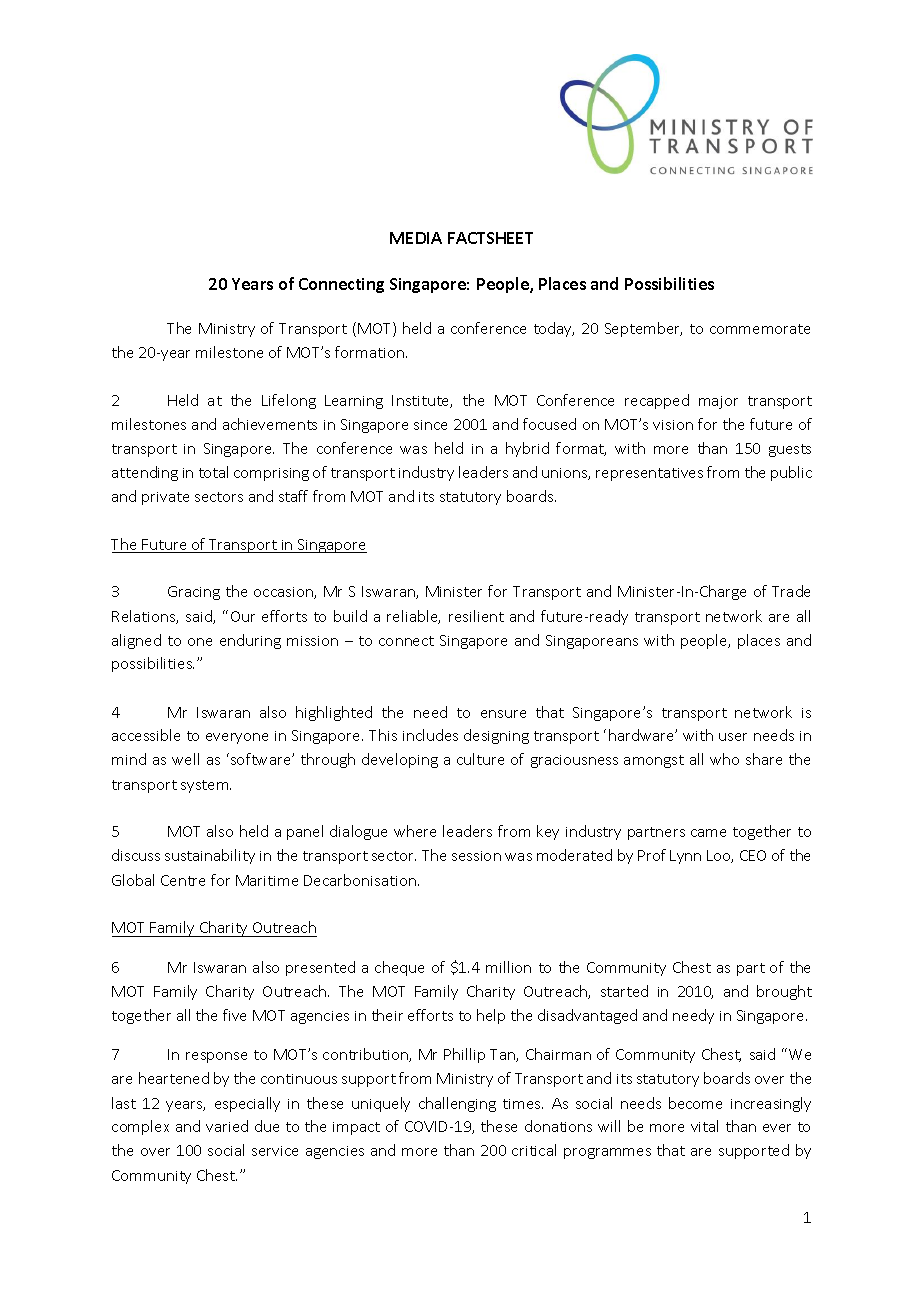  Describe the element at coordinates (416, 238) in the screenshot. I see `MEDIA` at that location.
